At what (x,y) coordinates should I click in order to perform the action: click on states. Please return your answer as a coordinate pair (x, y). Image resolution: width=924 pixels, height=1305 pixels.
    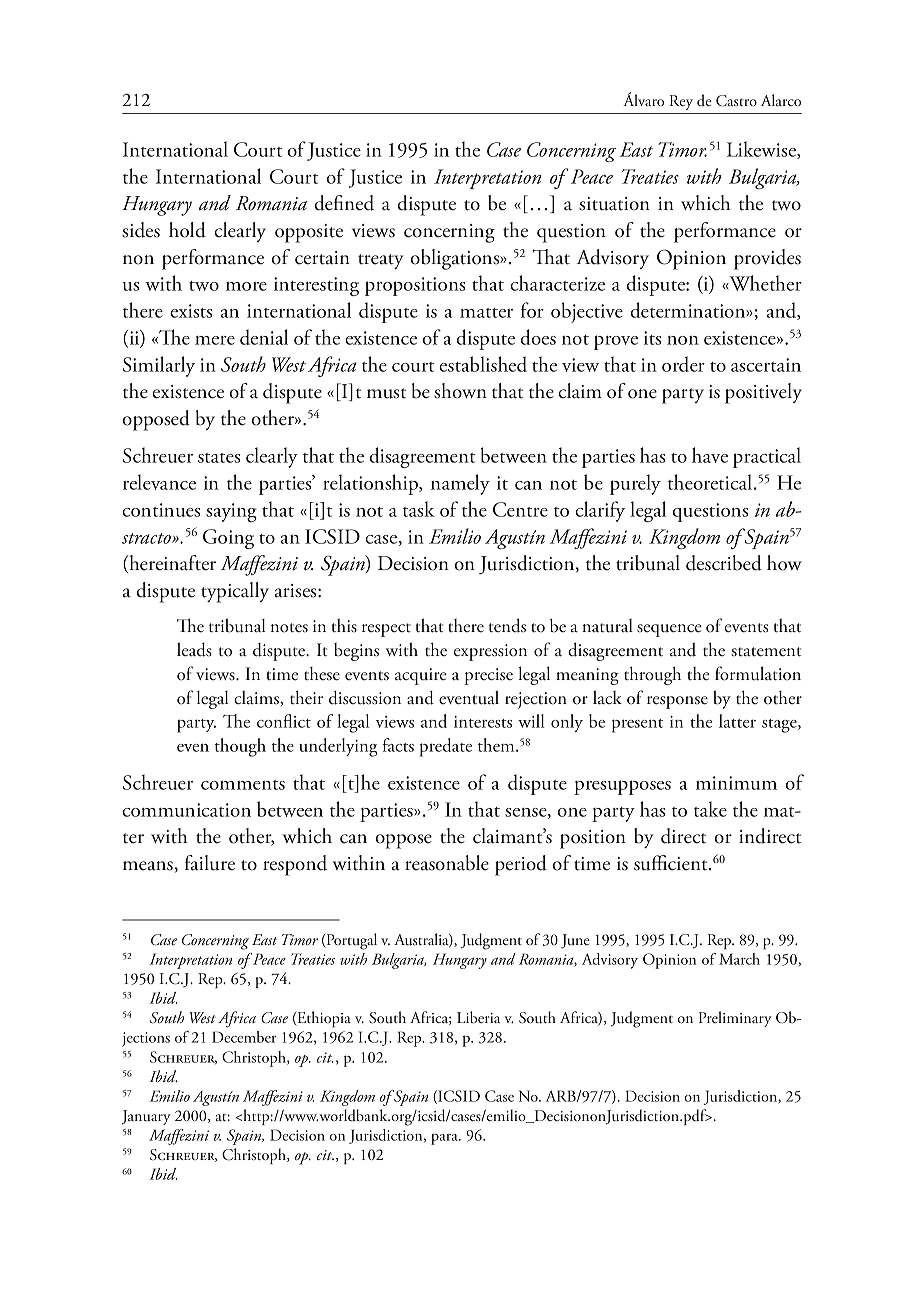
    Looking at the image, I should click on (219, 458).
